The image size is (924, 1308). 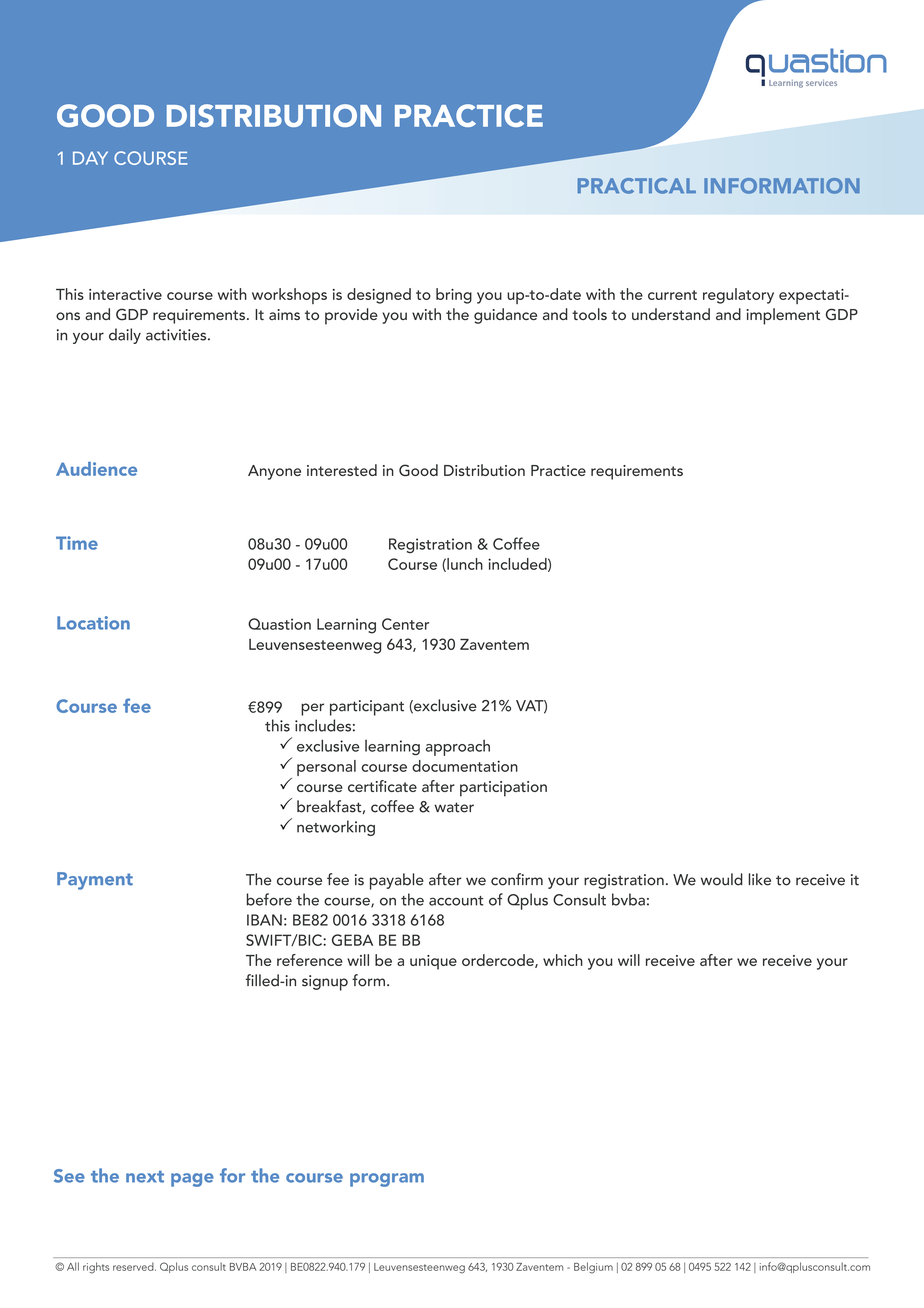 What do you see at coordinates (637, 186) in the screenshot?
I see `PRACTICAL` at bounding box center [637, 186].
